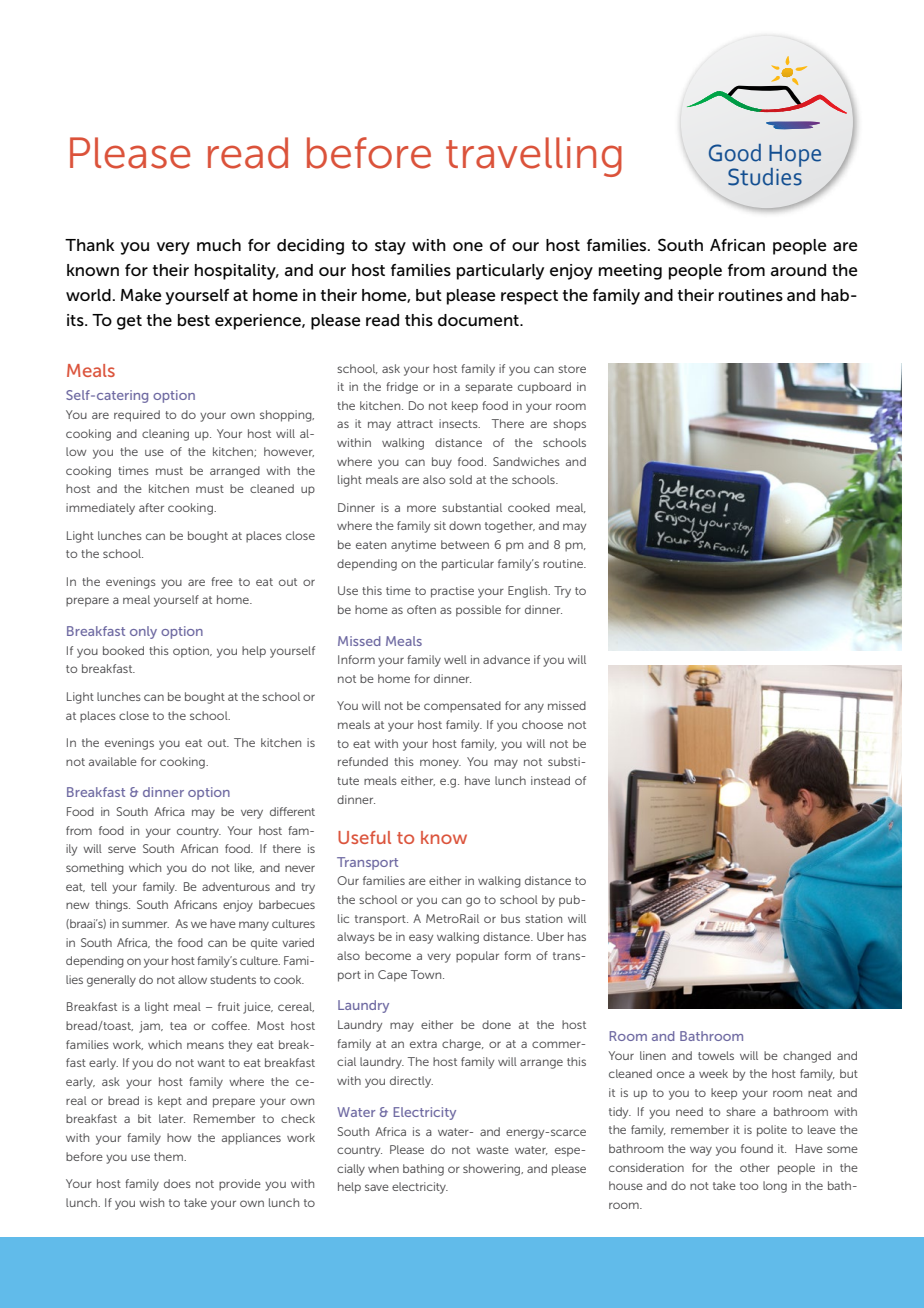 The height and width of the image is (1308, 924). Describe the element at coordinates (123, 650) in the image. I see `booked` at that location.
